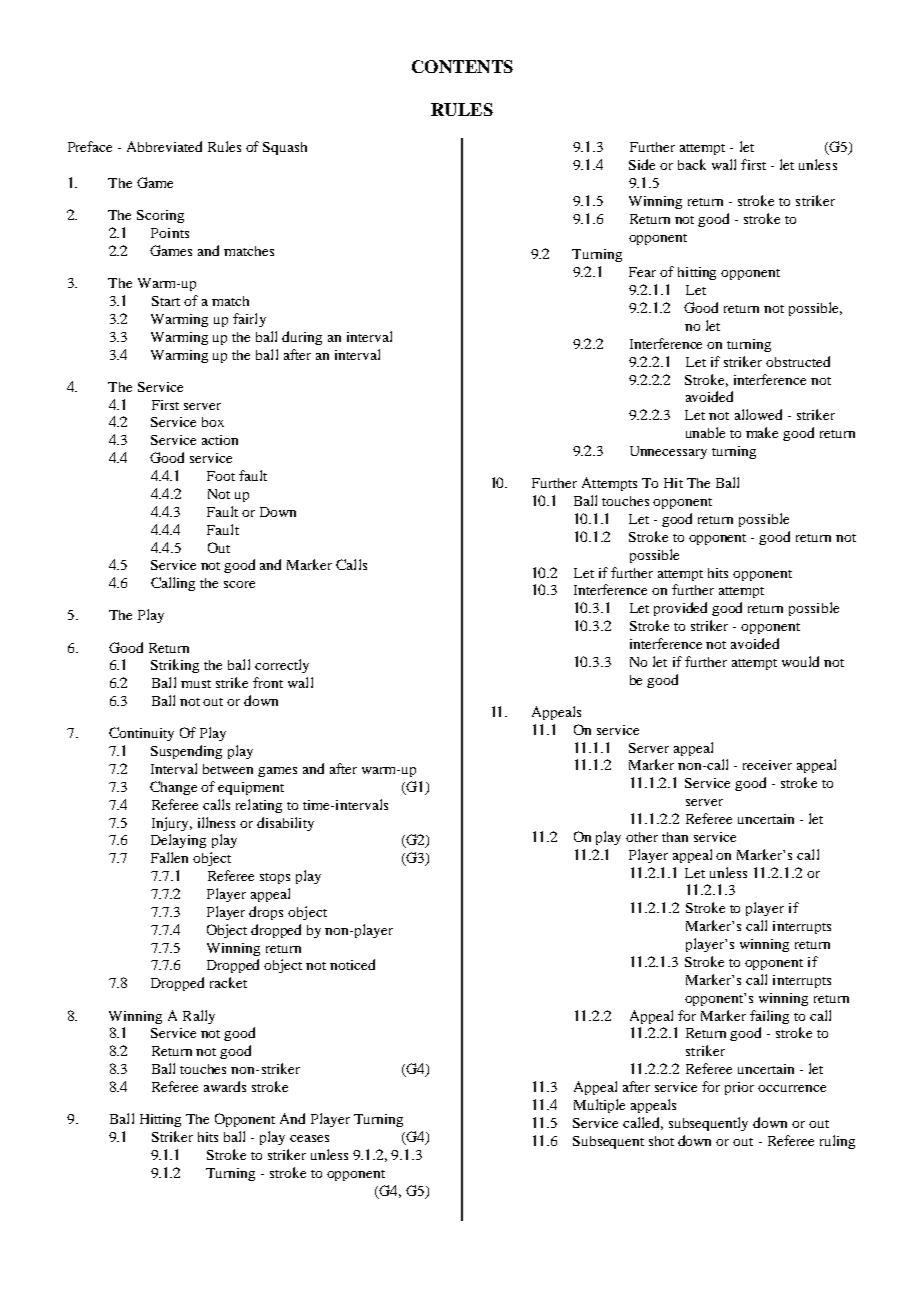  I want to click on Multiple, so click(599, 1106).
